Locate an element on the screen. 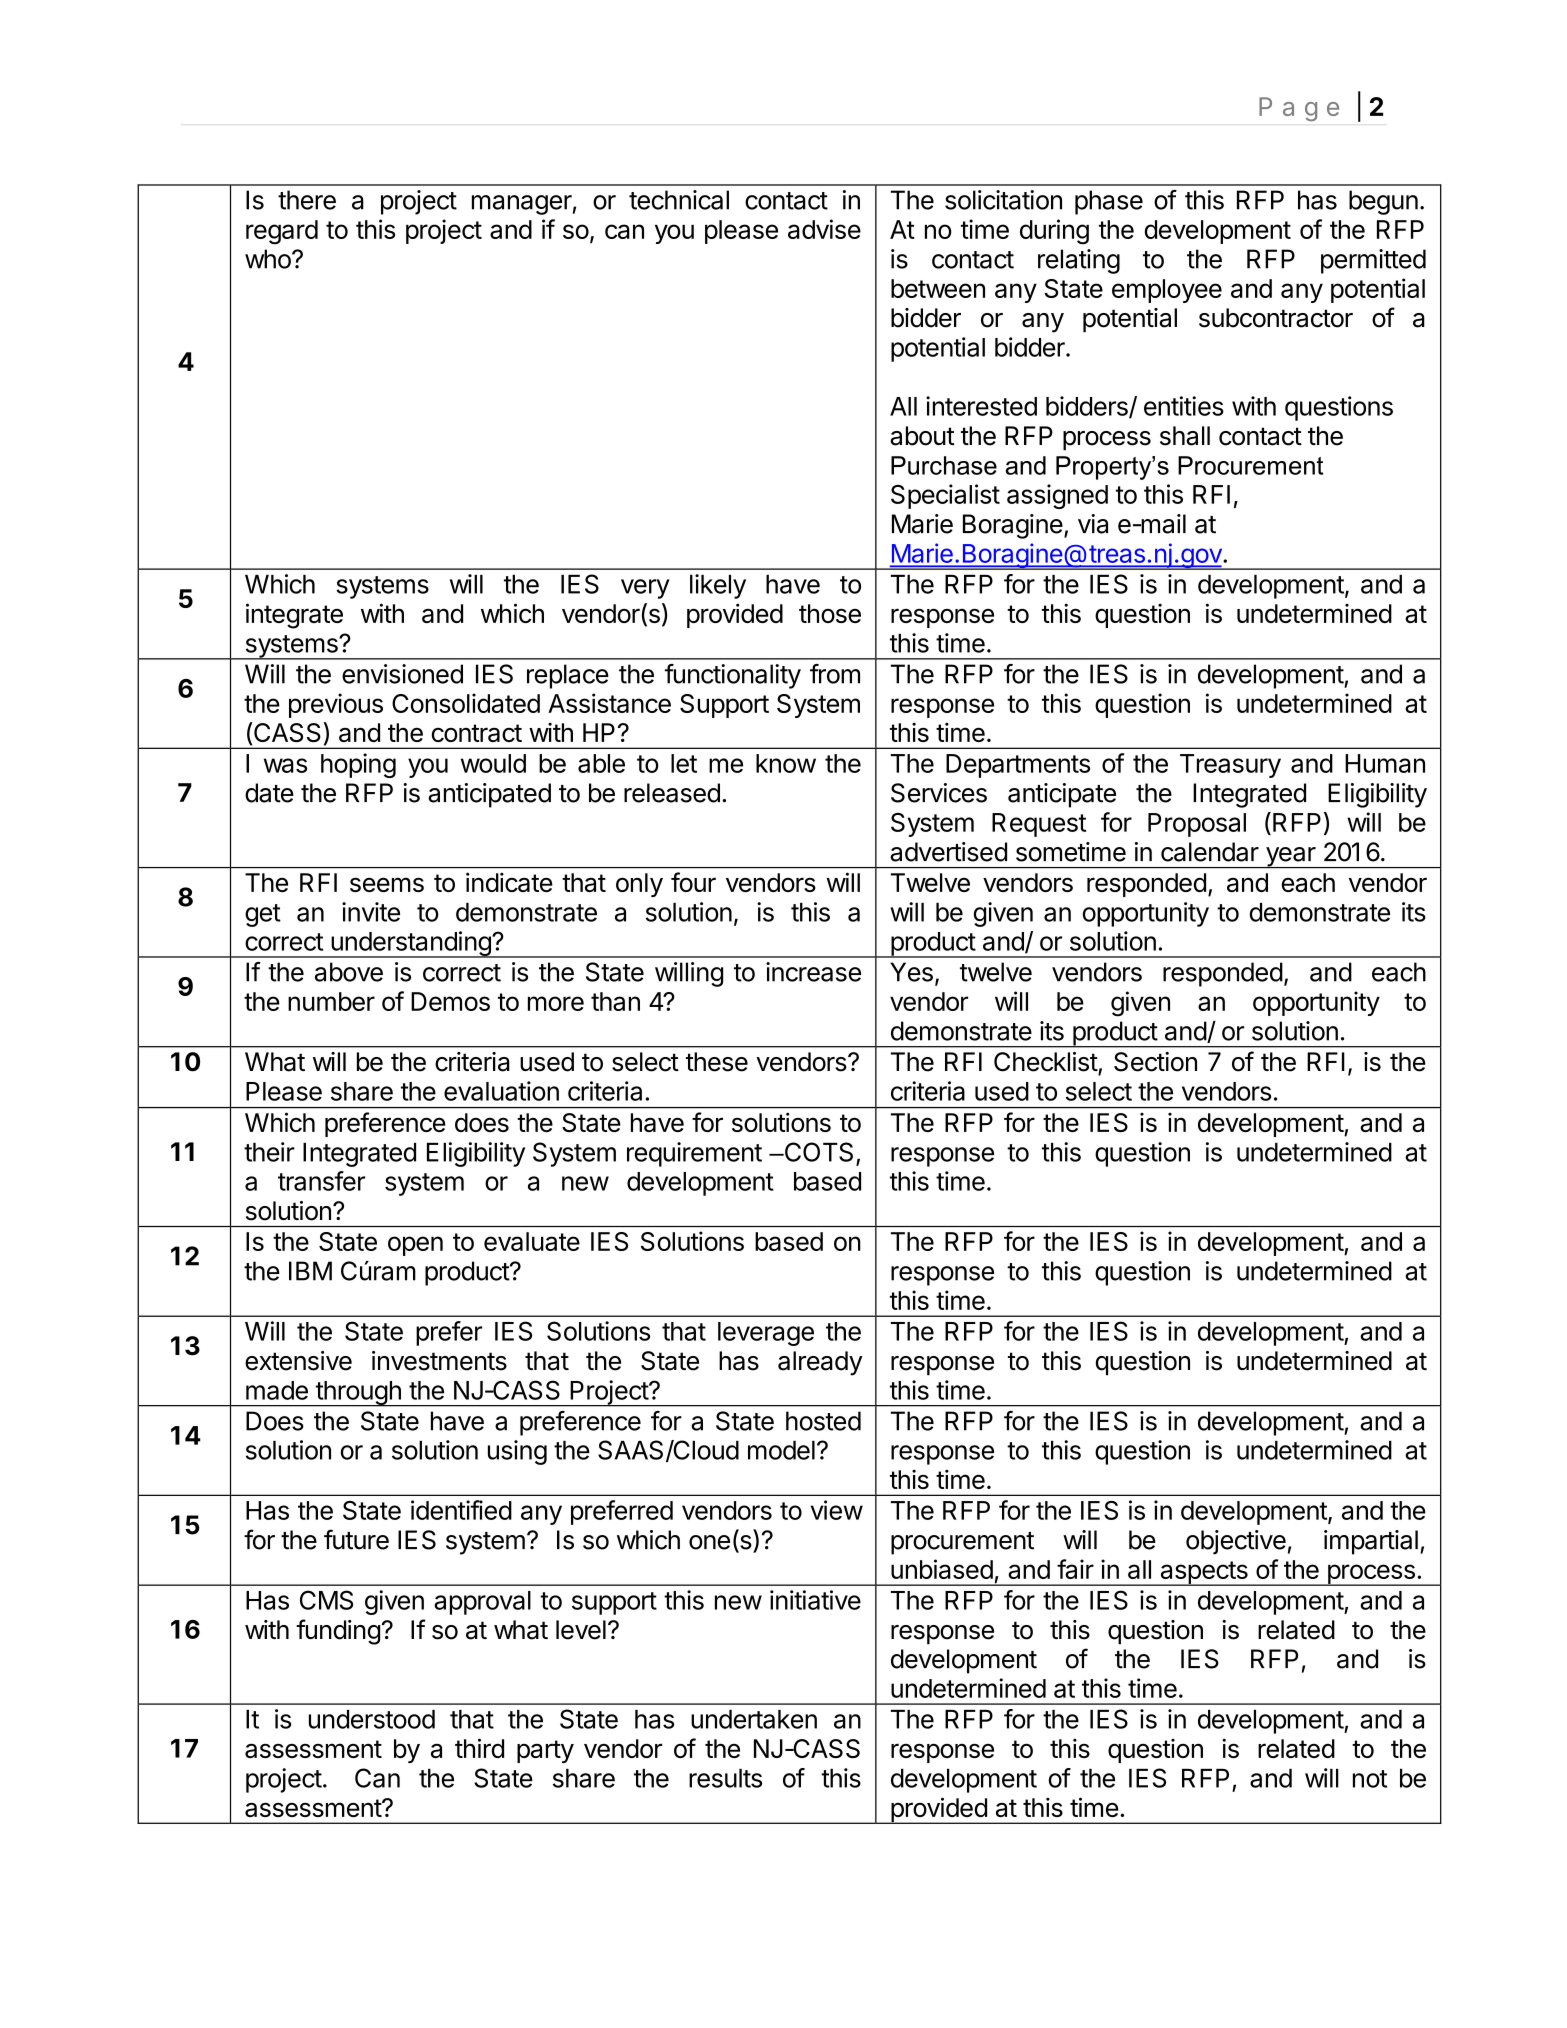  above is located at coordinates (349, 972).
